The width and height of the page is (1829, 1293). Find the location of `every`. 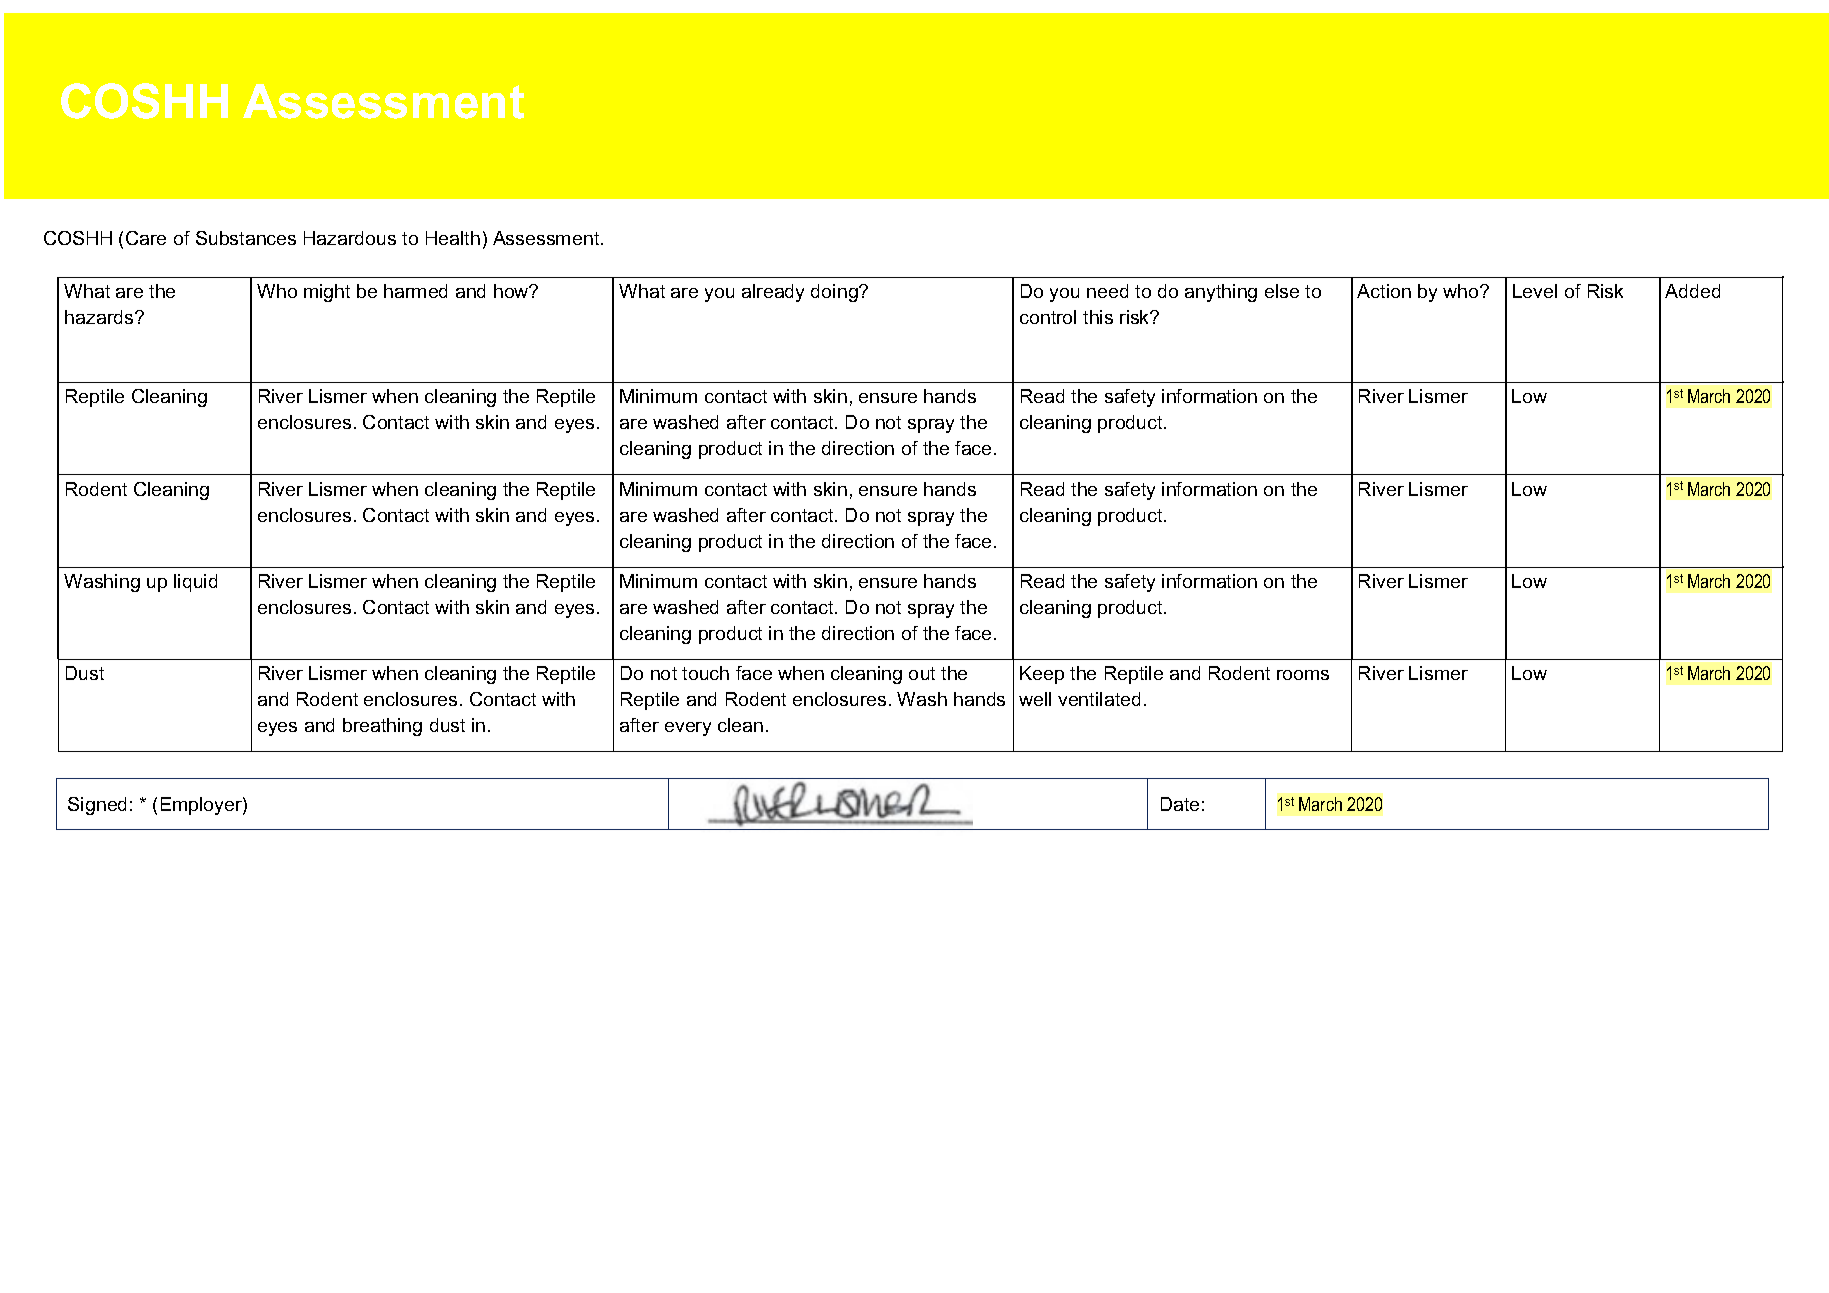

every is located at coordinates (688, 729).
